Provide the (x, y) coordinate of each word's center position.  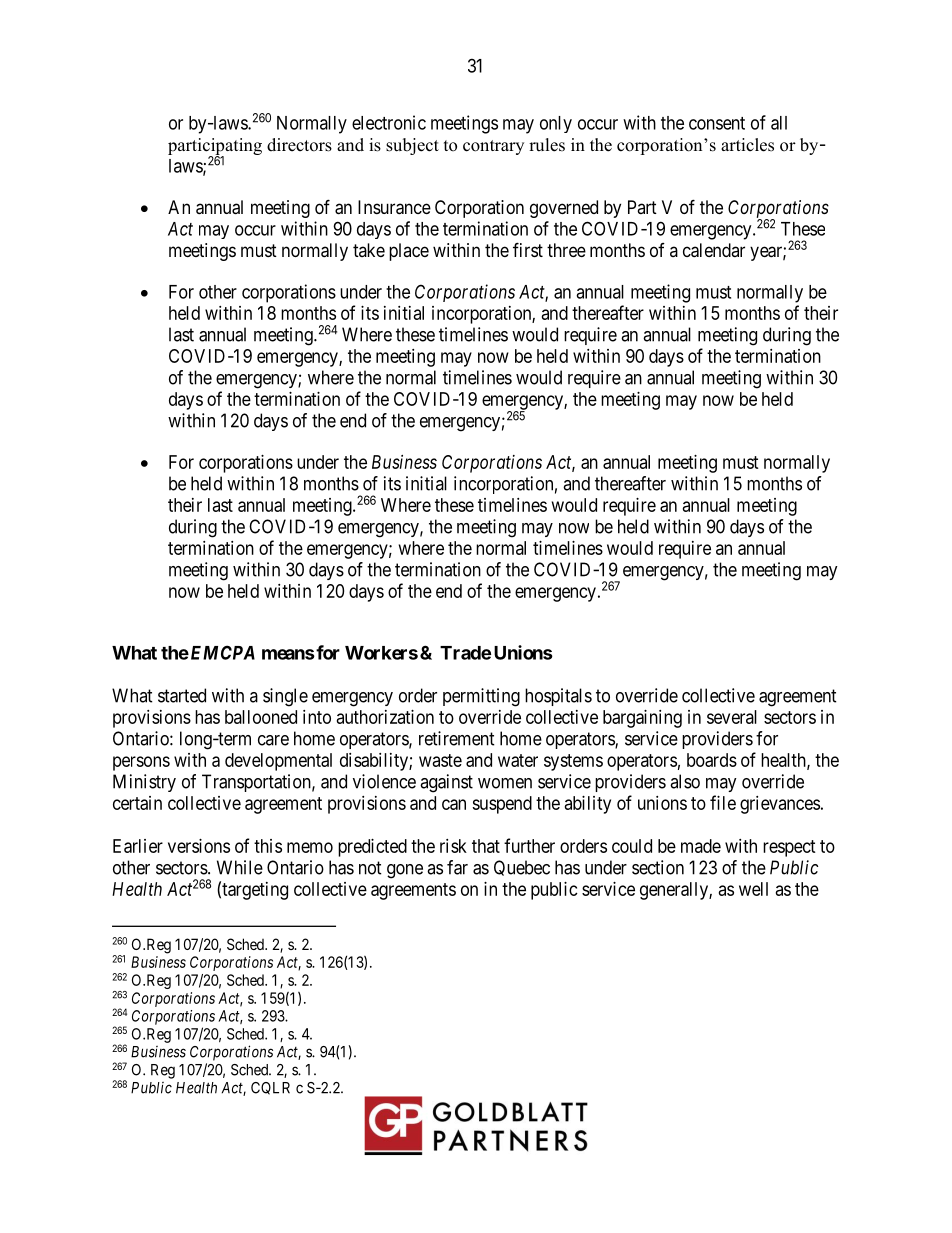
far (457, 867)
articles (747, 145)
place (409, 252)
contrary (493, 147)
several (732, 717)
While (240, 867)
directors (299, 145)
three (566, 250)
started (182, 695)
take (369, 250)
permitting (481, 697)
